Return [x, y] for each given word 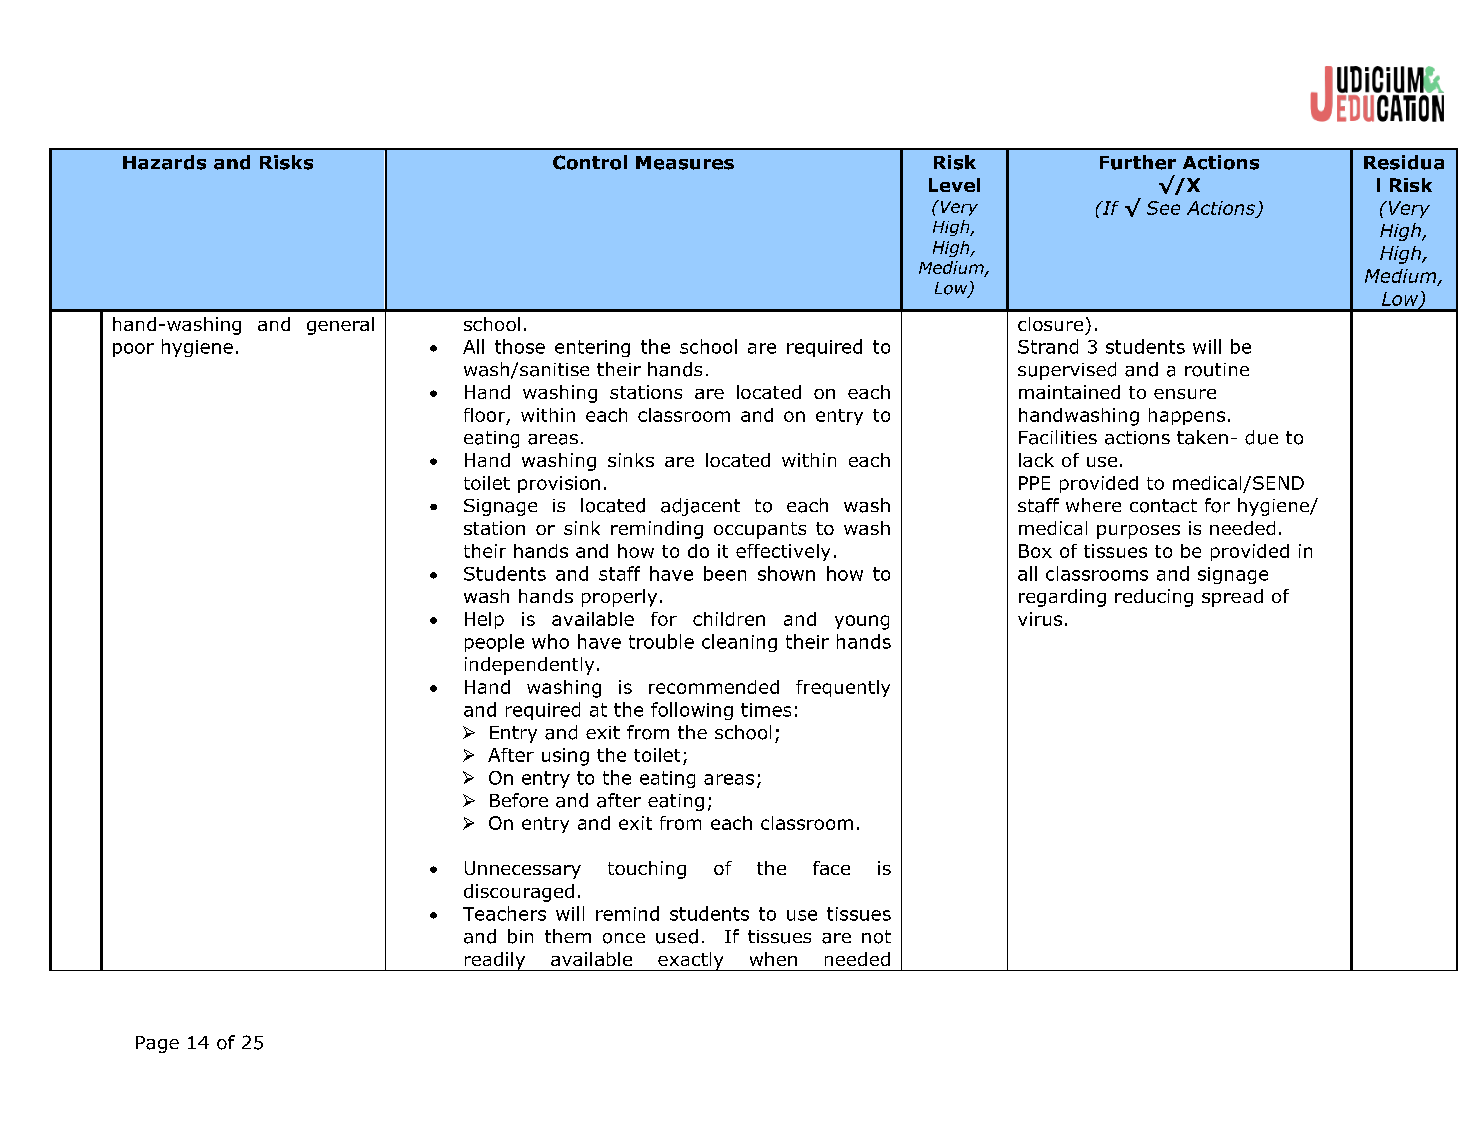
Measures [685, 163]
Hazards [164, 162]
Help [484, 620]
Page [157, 1044]
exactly [691, 961]
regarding [1062, 598]
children [729, 619]
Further [1138, 162]
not [876, 937]
